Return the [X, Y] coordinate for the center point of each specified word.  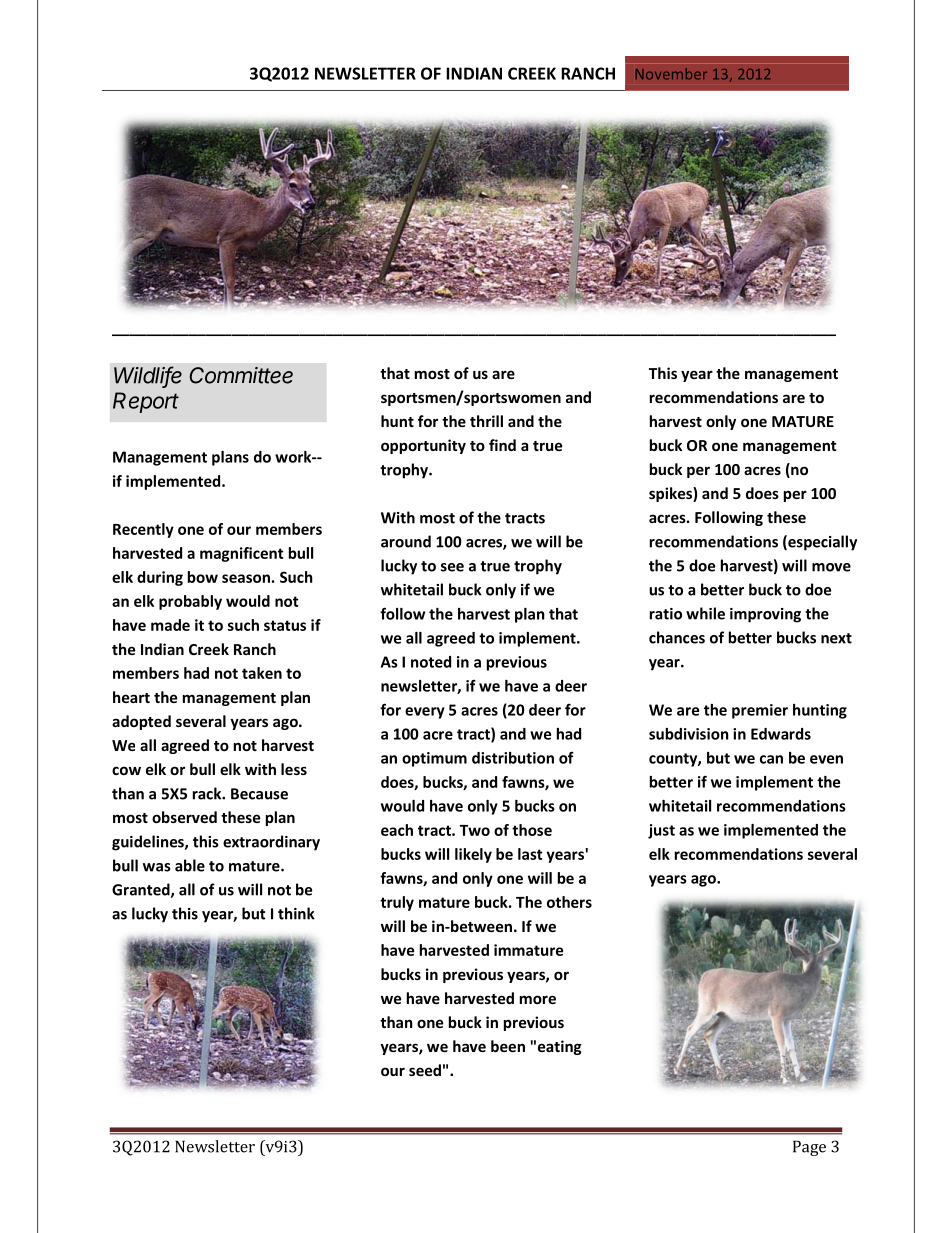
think [296, 913]
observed [184, 817]
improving [765, 615]
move [831, 567]
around [406, 541]
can [771, 759]
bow [203, 577]
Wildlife [148, 376]
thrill [486, 421]
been [508, 1046]
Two [475, 830]
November [671, 74]
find [502, 445]
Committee [241, 375]
